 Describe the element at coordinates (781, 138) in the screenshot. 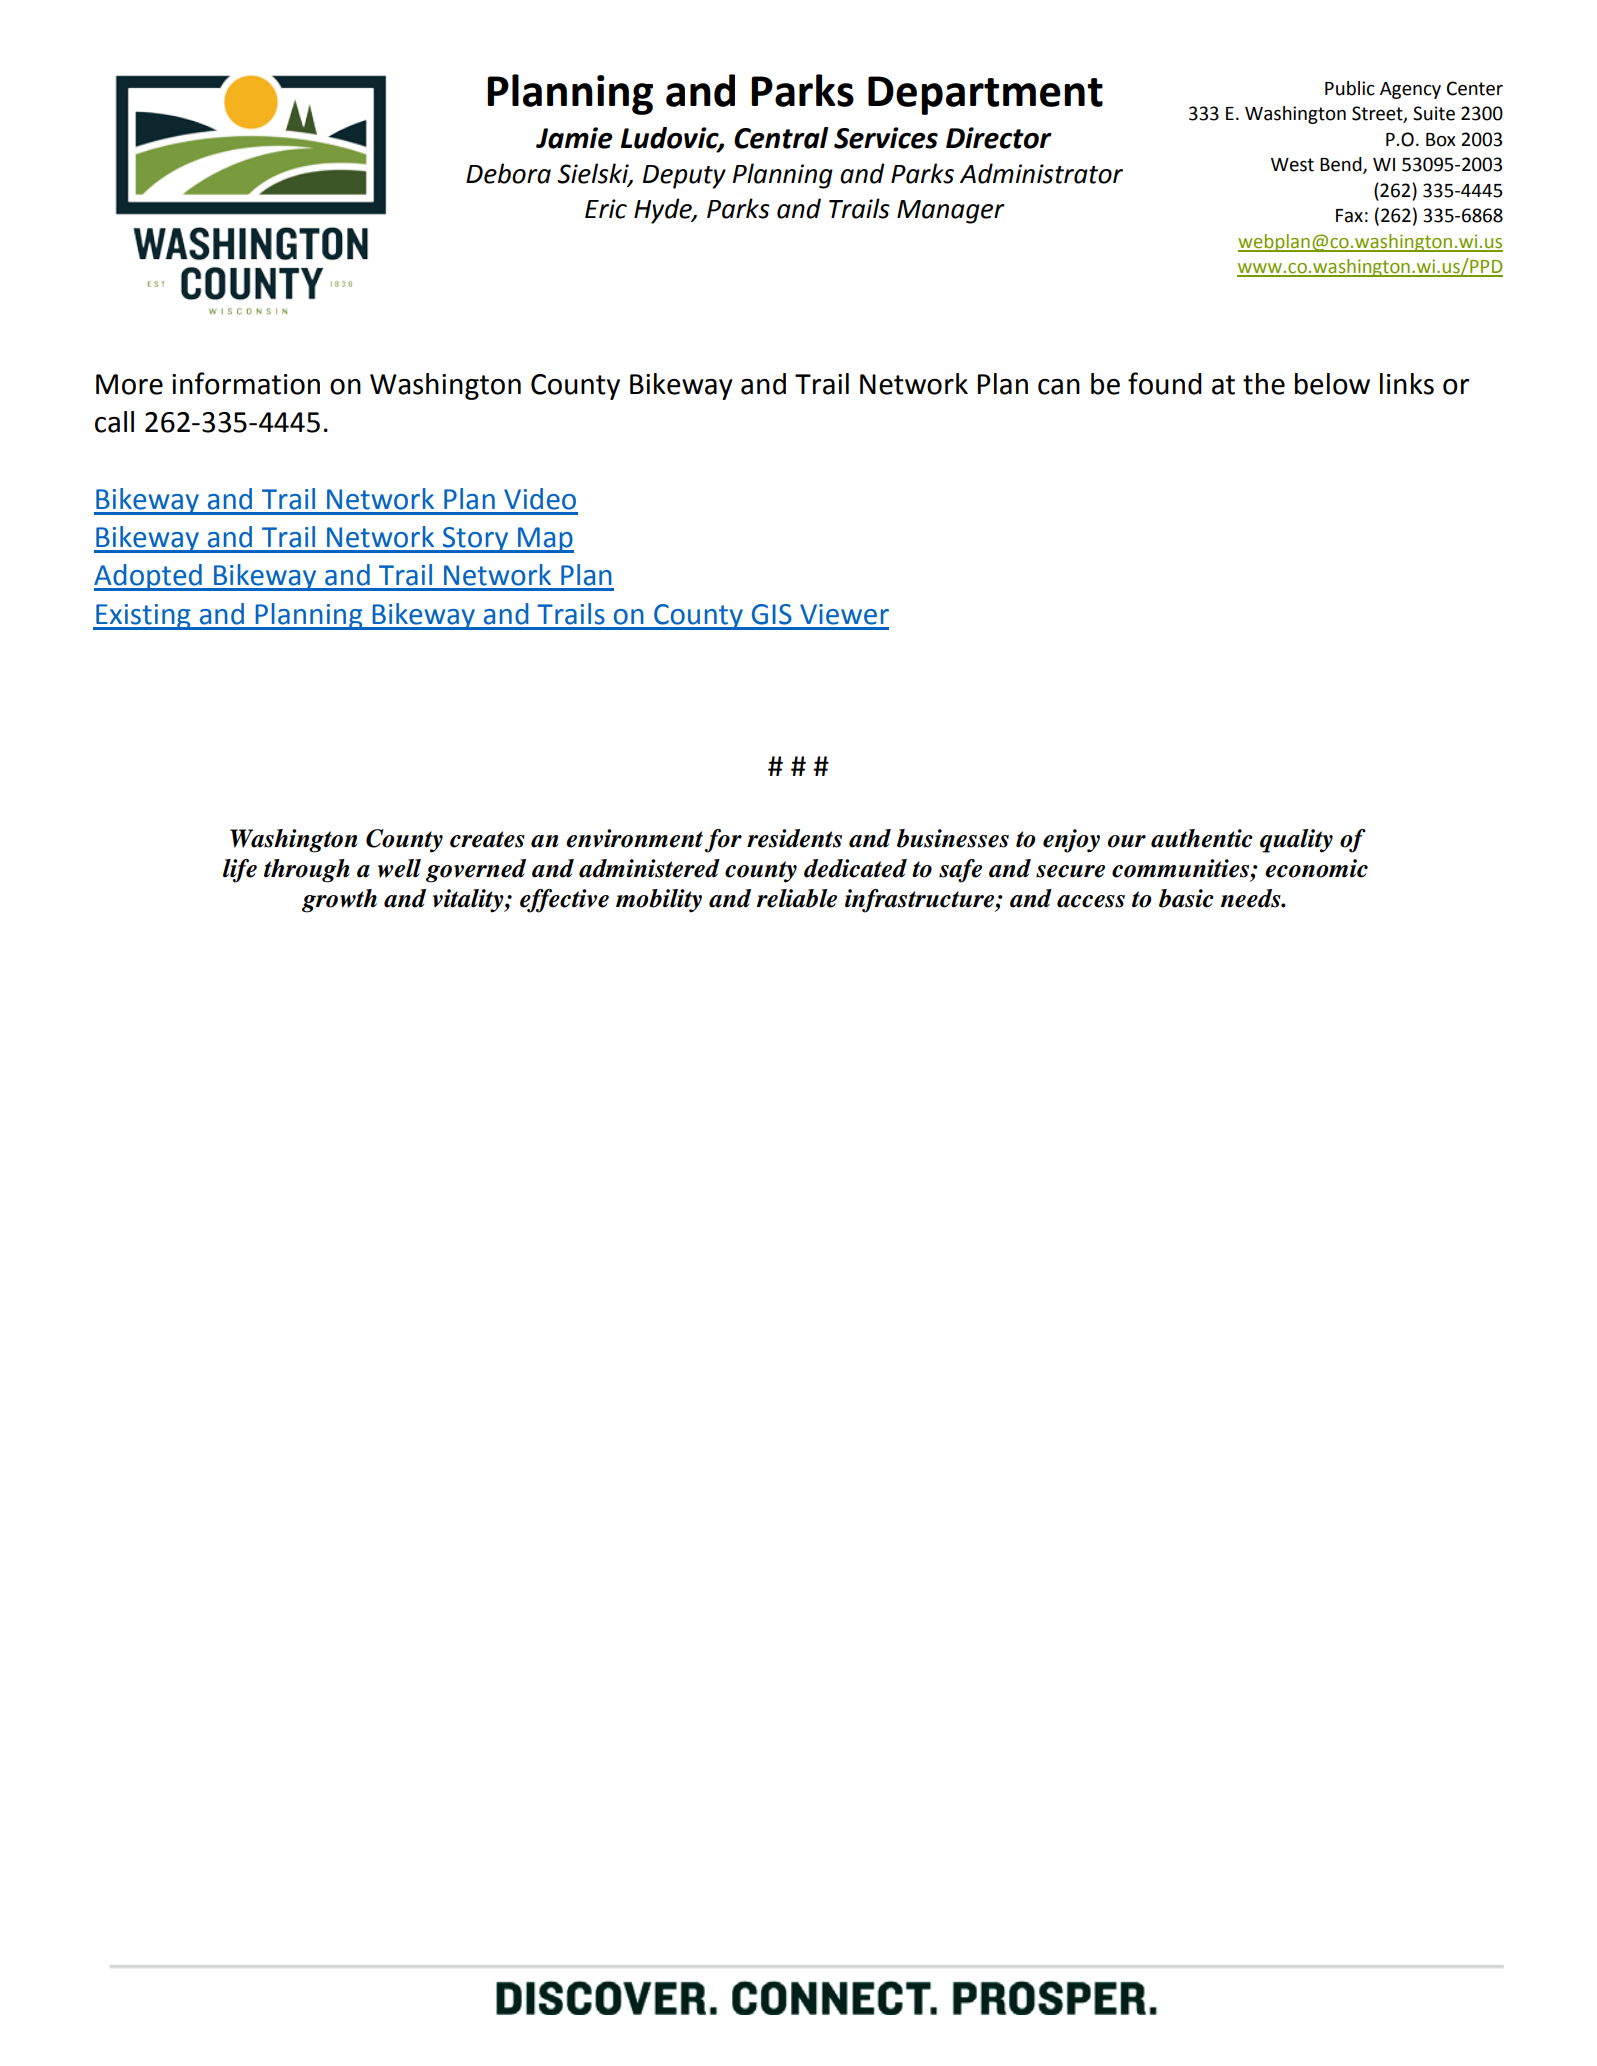

I see `Central` at that location.
